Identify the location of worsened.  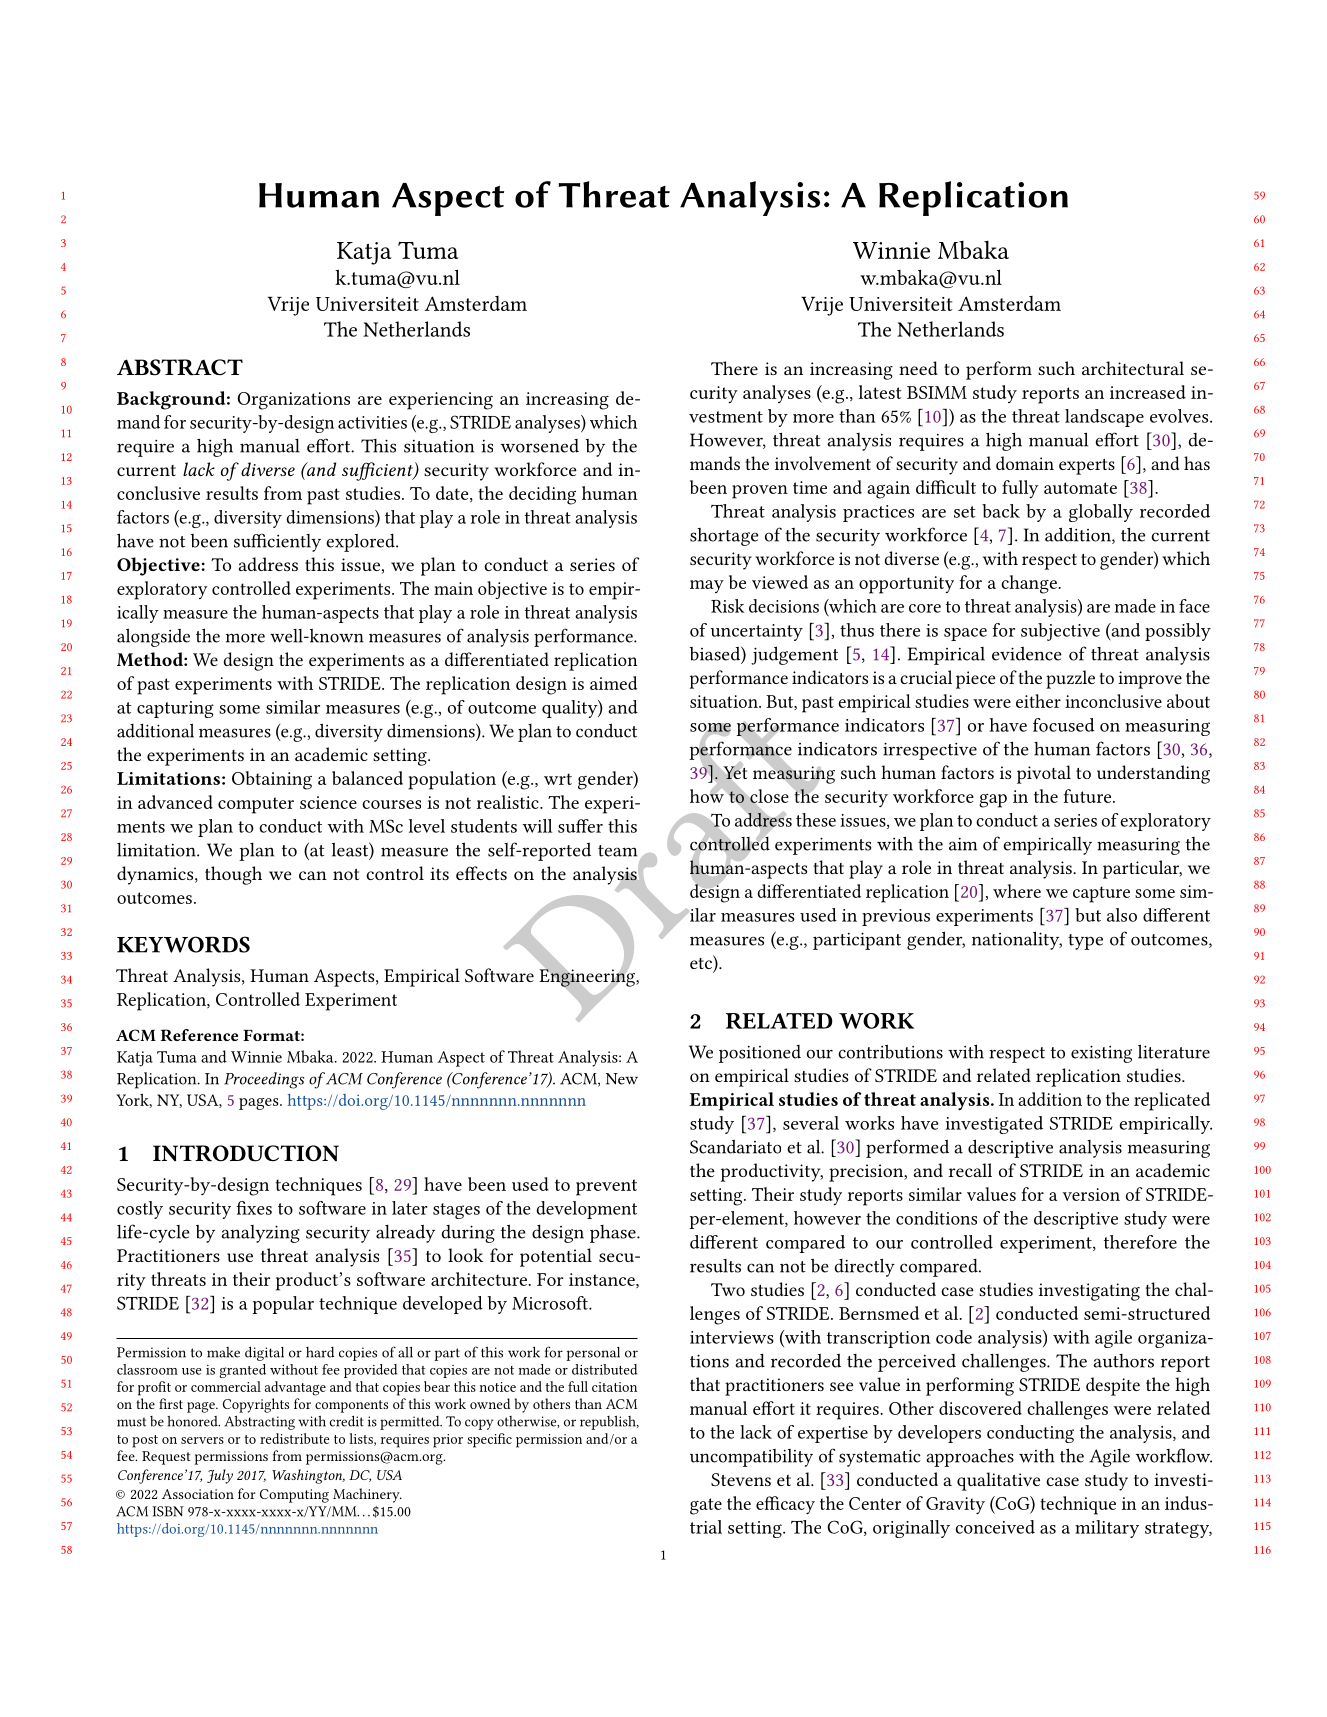
(540, 446).
